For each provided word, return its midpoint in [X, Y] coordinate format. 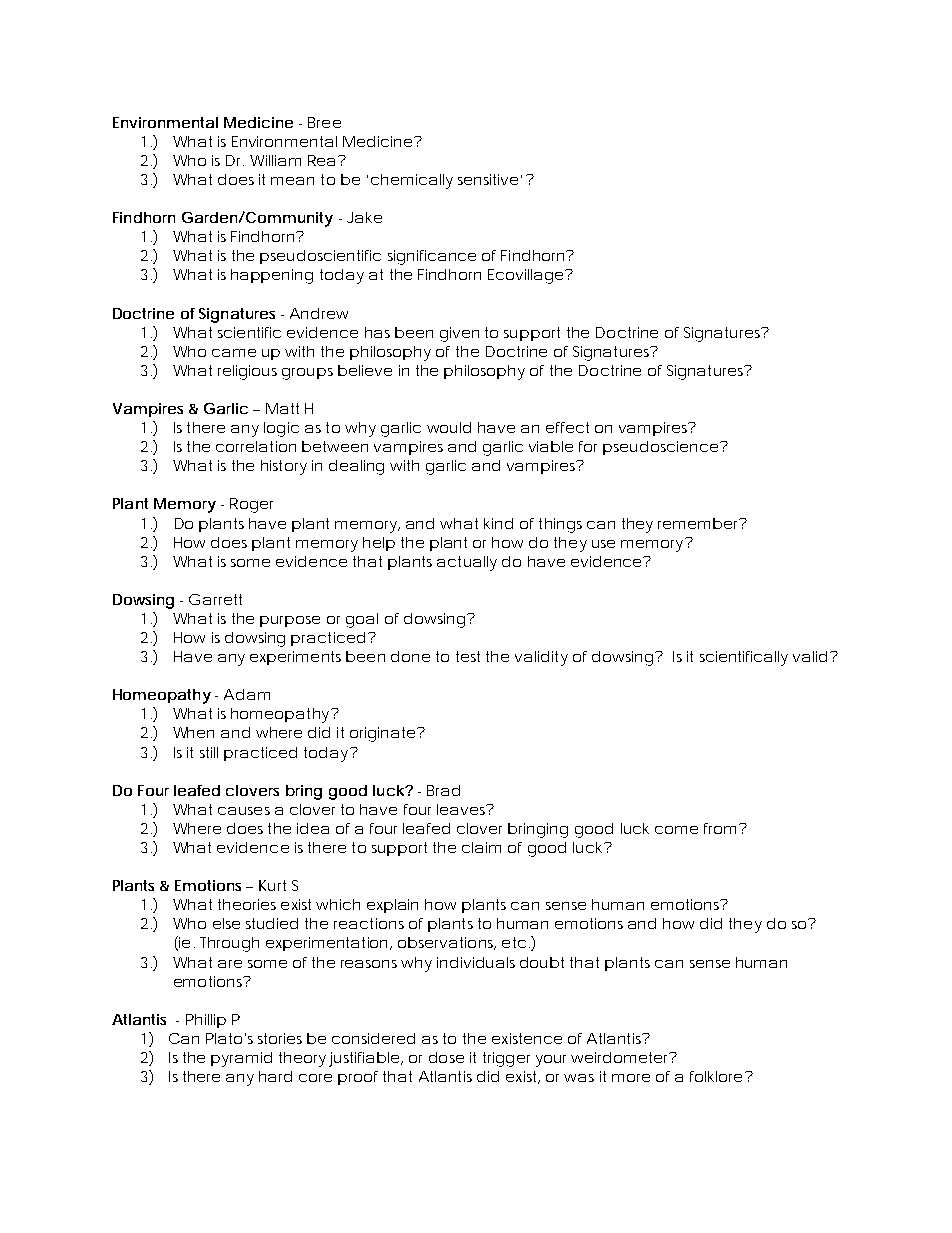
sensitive [488, 179]
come [676, 830]
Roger [251, 505]
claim [481, 847]
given [459, 334]
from [720, 828]
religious [247, 372]
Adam [247, 694]
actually [467, 563]
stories [280, 1038]
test [468, 656]
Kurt [272, 885]
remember [699, 523]
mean [292, 181]
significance [432, 257]
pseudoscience [660, 448]
